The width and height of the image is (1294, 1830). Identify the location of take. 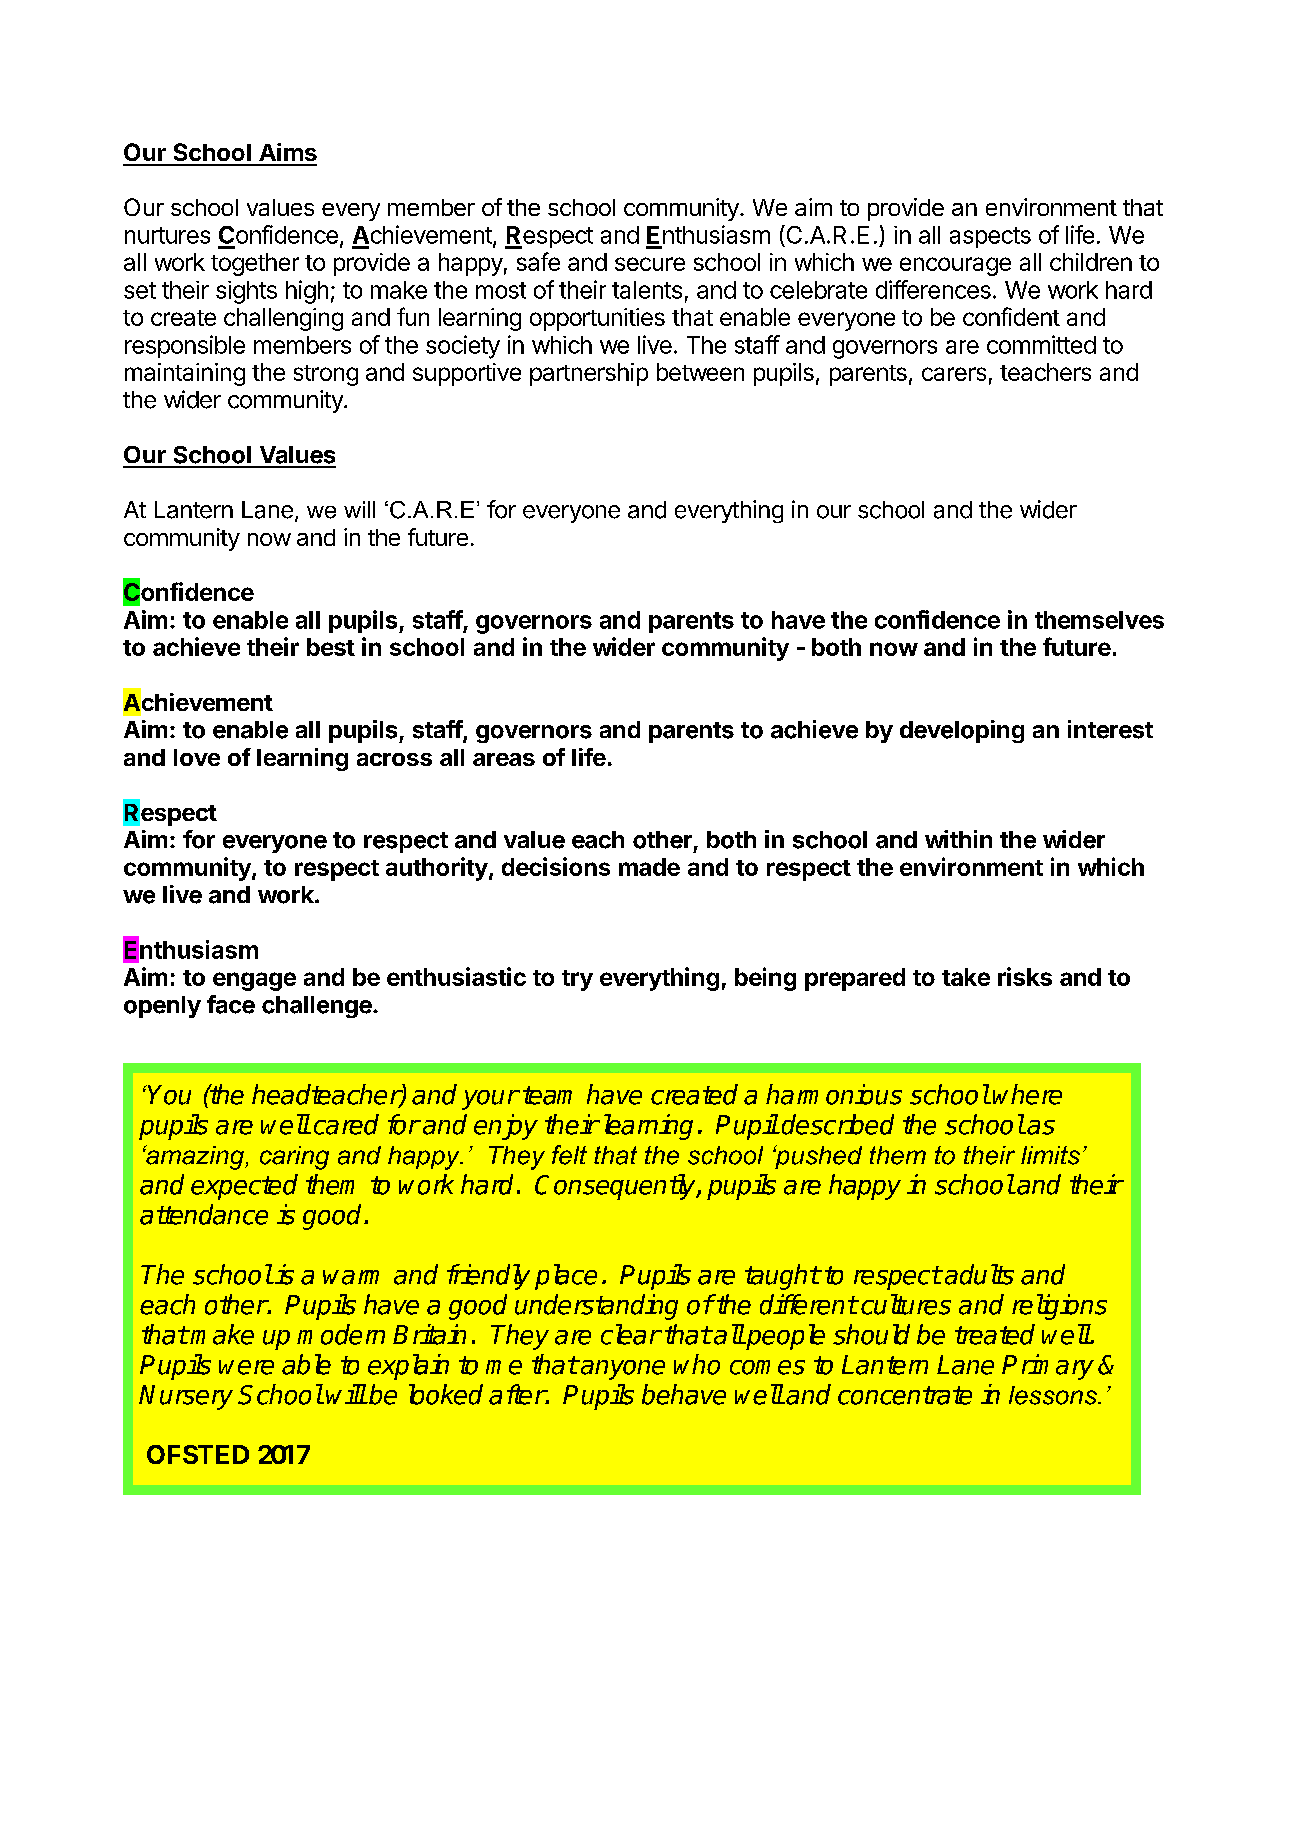
(966, 977).
